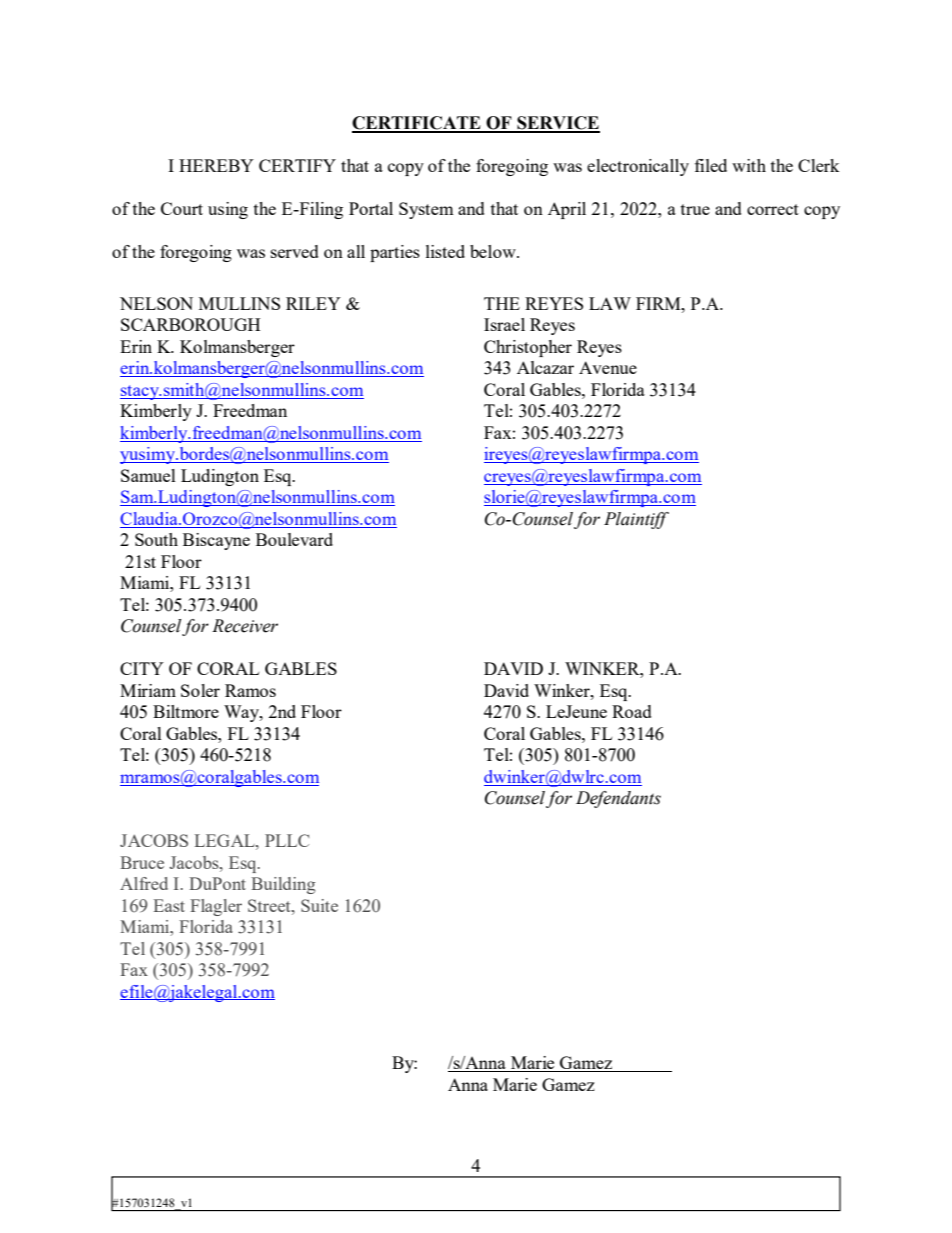  What do you see at coordinates (618, 799) in the screenshot?
I see `Defendants` at bounding box center [618, 799].
